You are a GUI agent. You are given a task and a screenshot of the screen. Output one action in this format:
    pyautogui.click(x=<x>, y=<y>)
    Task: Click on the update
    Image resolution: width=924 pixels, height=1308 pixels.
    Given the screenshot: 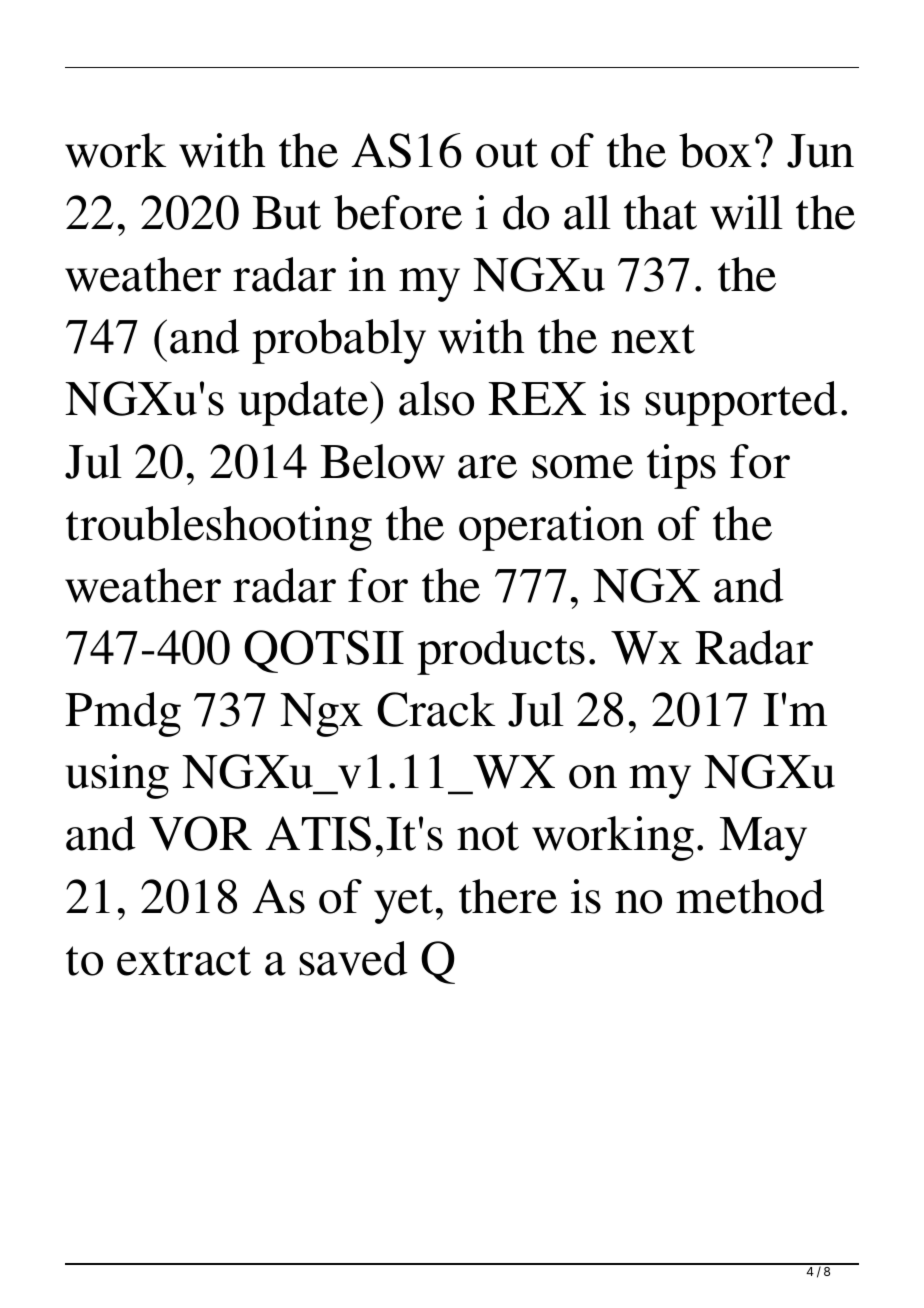 What is the action you would take?
    pyautogui.click(x=305, y=403)
